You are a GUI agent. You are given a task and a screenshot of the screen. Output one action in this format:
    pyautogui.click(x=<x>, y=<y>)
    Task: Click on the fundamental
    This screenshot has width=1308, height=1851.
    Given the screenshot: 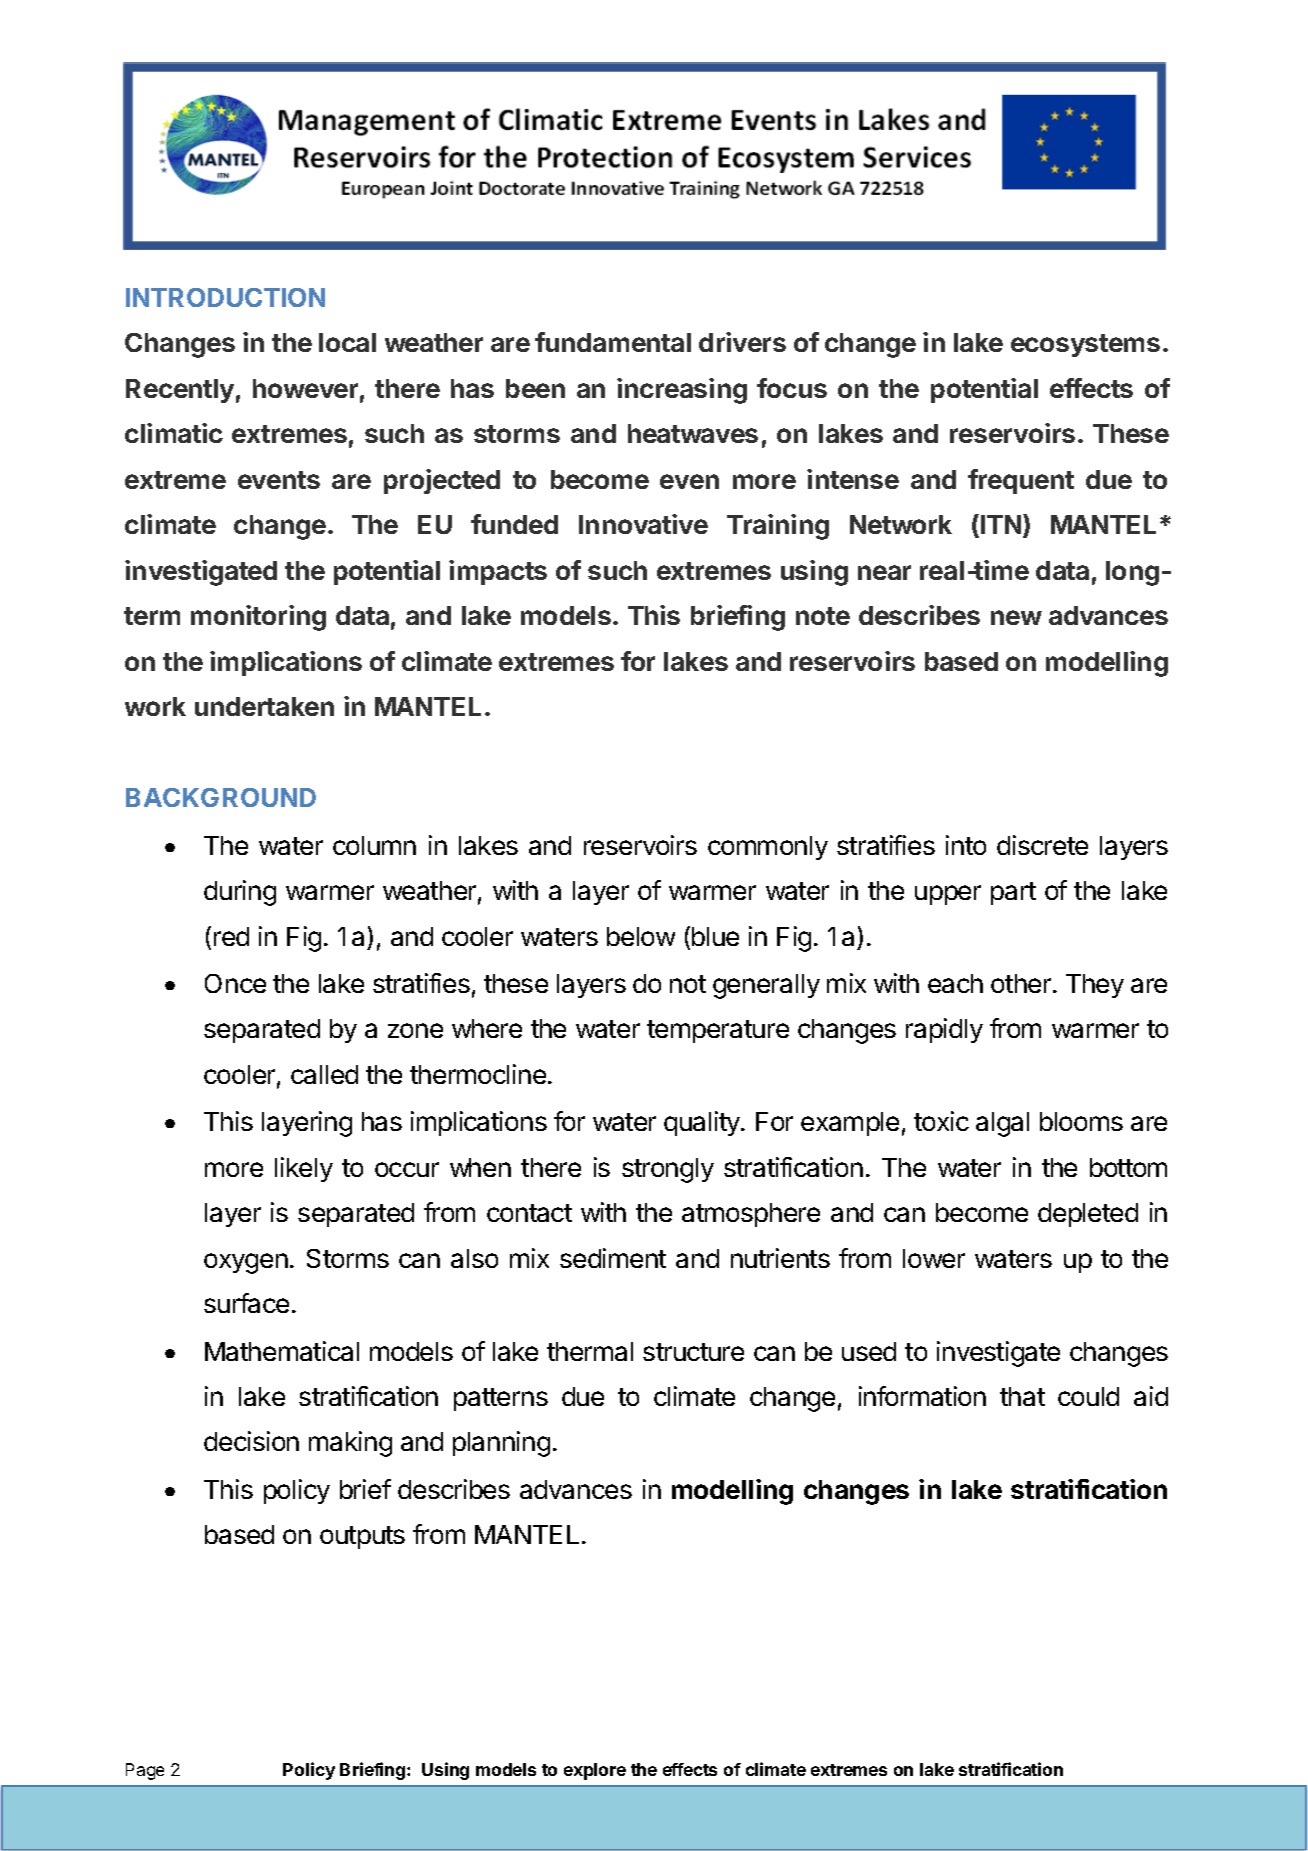 What is the action you would take?
    pyautogui.click(x=613, y=342)
